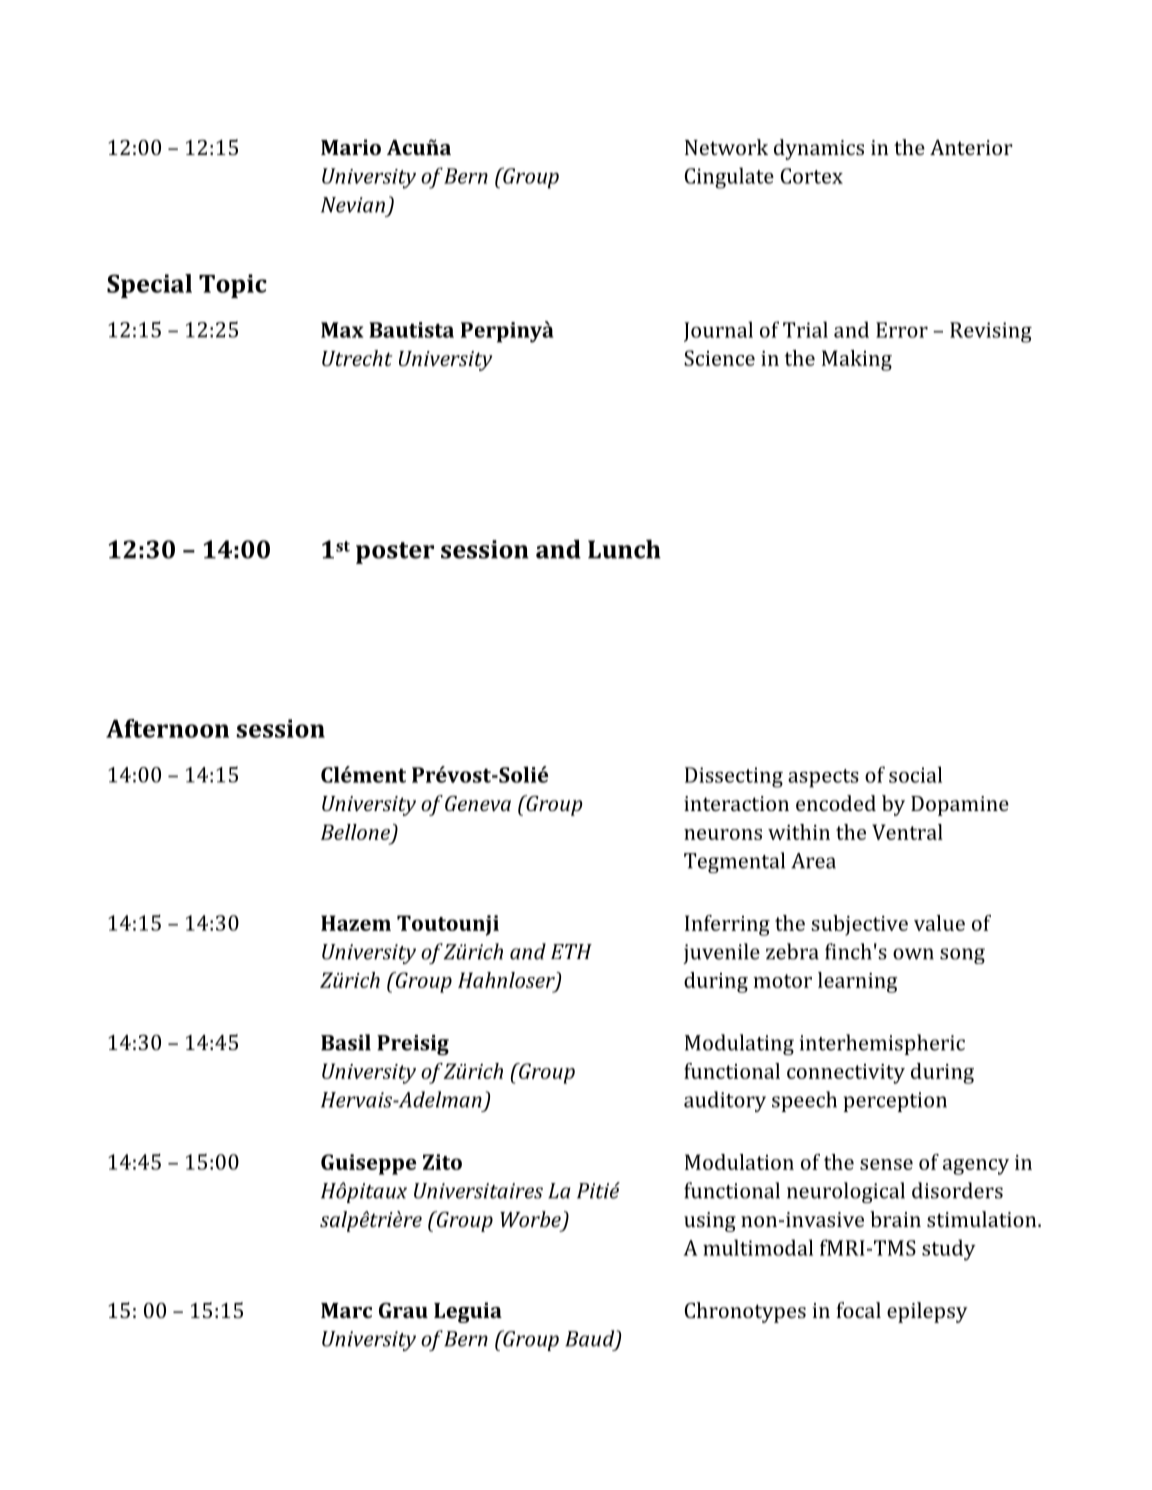 Image resolution: width=1152 pixels, height=1490 pixels. I want to click on Cingulate, so click(729, 178).
